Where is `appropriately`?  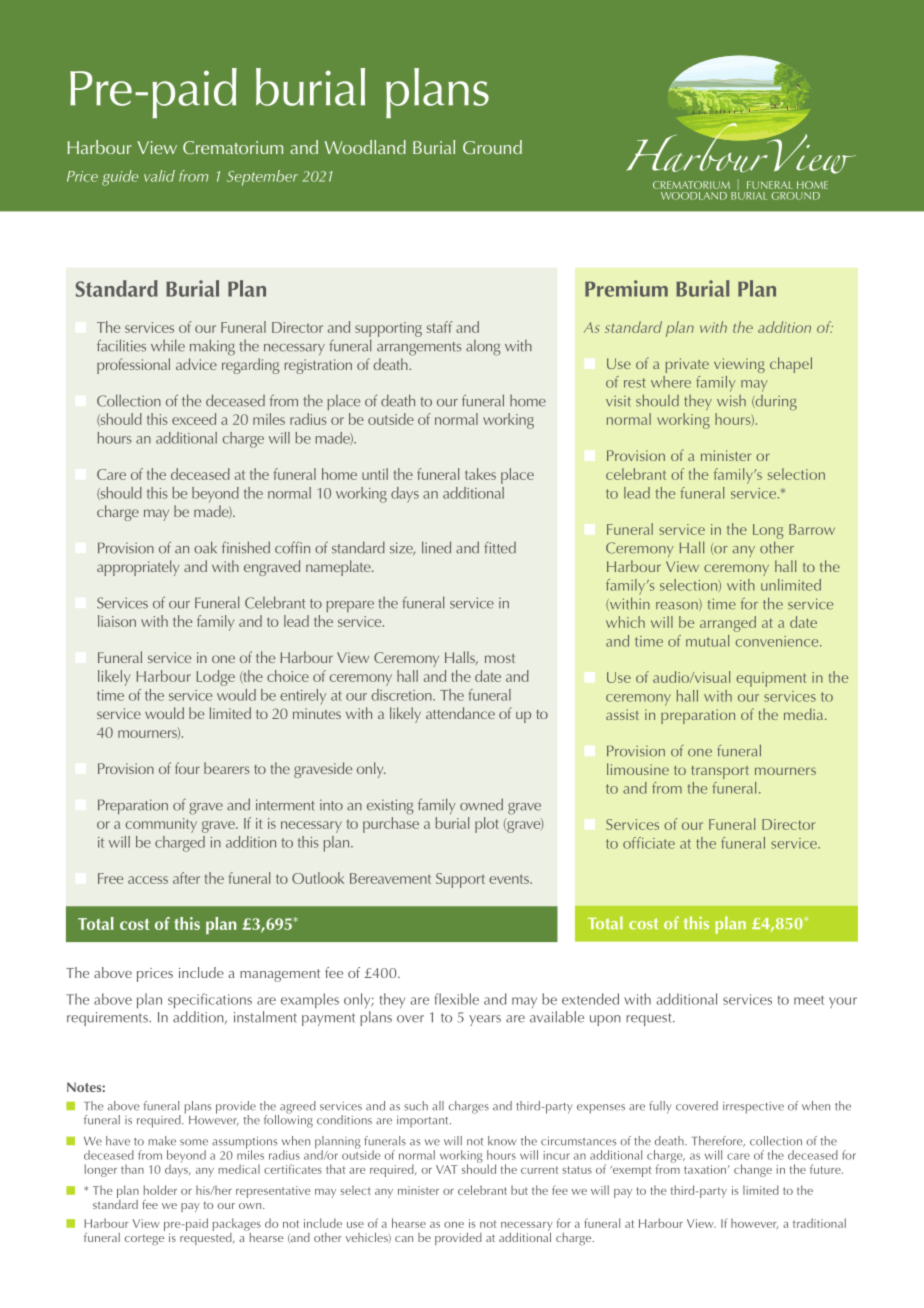
appropriately is located at coordinates (138, 568).
